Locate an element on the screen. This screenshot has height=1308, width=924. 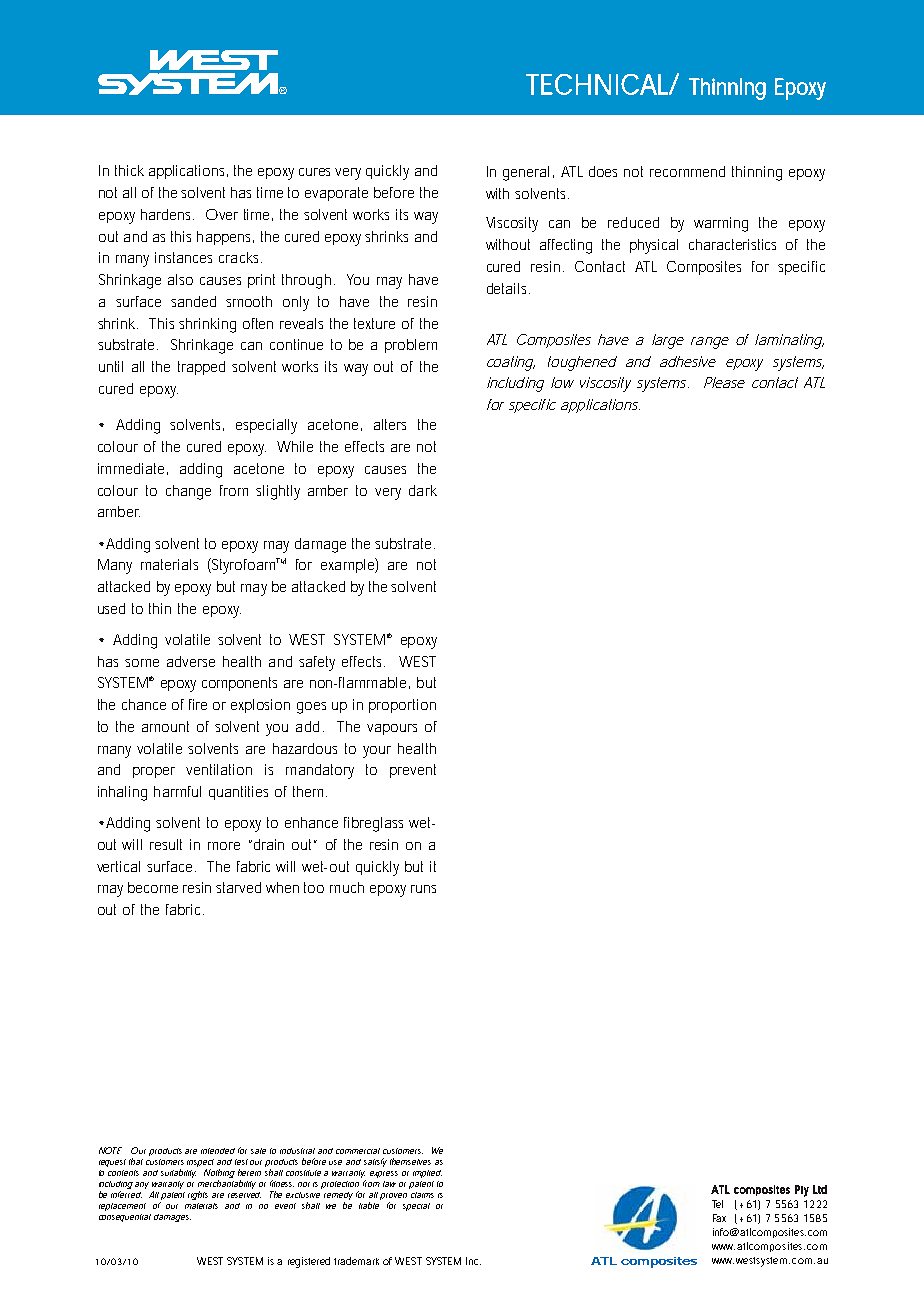
claims is located at coordinates (422, 1195).
